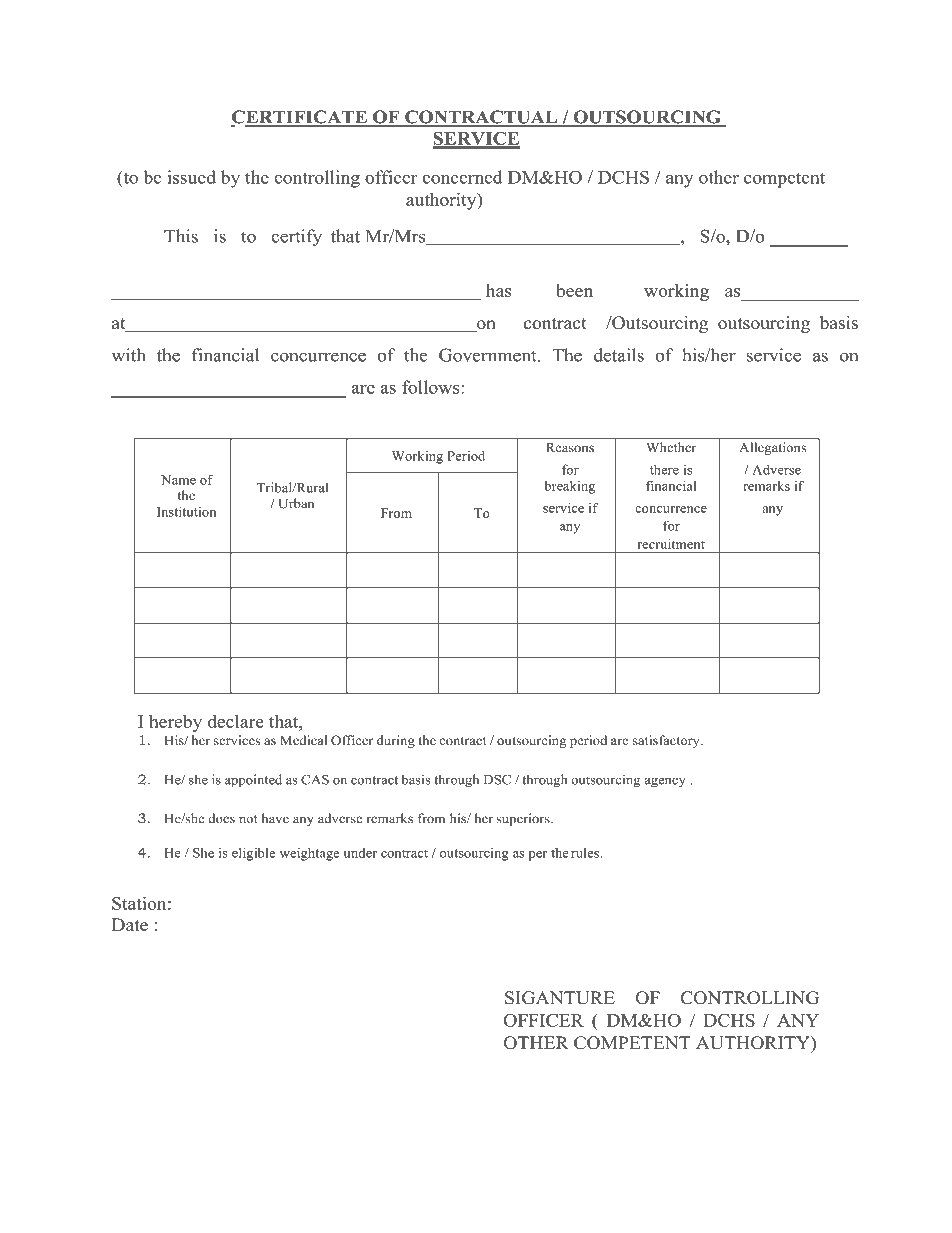  What do you see at coordinates (667, 741) in the screenshot?
I see `satisfactory` at bounding box center [667, 741].
